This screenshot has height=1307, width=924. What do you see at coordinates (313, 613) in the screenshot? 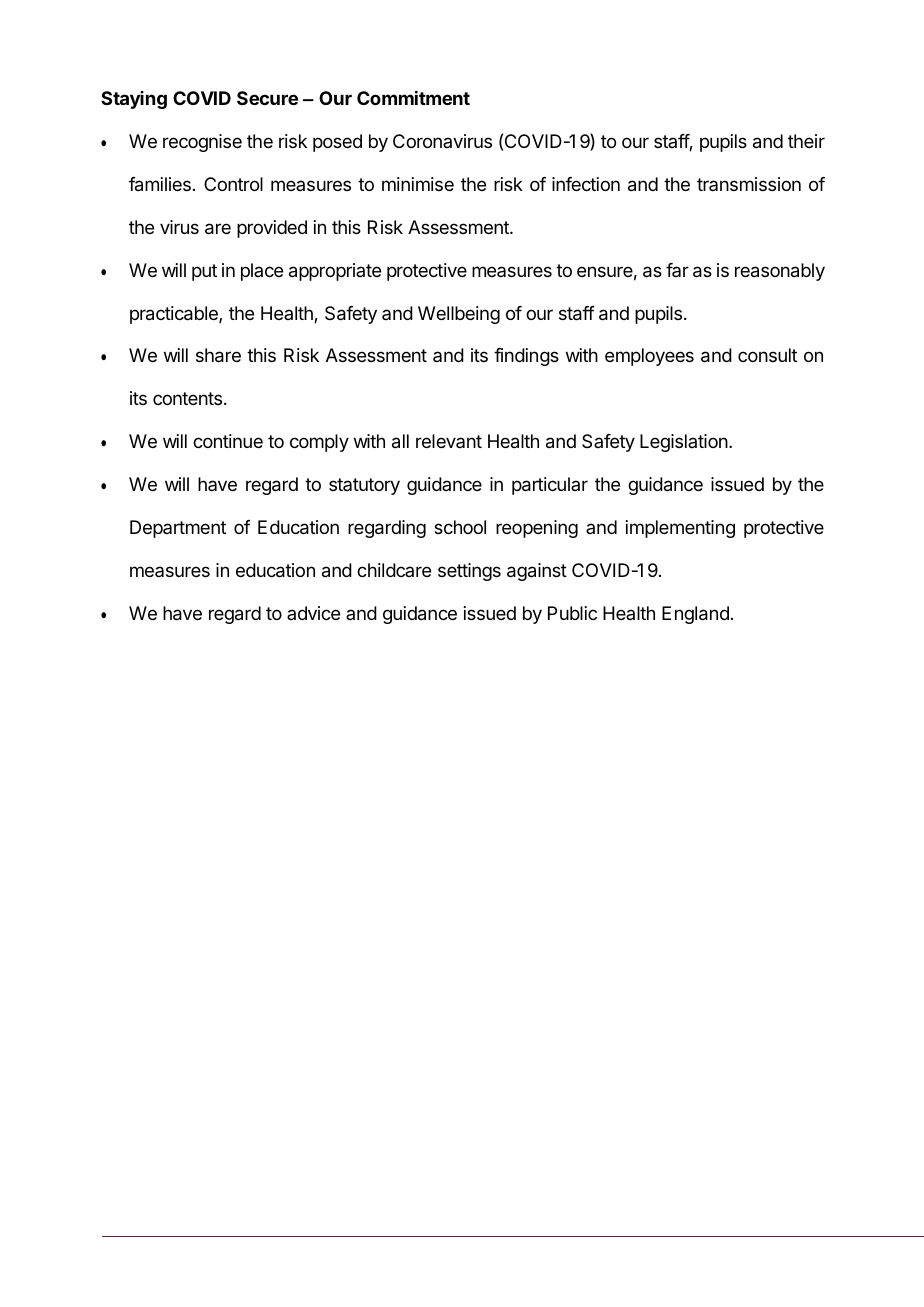
I see `advice` at bounding box center [313, 613].
